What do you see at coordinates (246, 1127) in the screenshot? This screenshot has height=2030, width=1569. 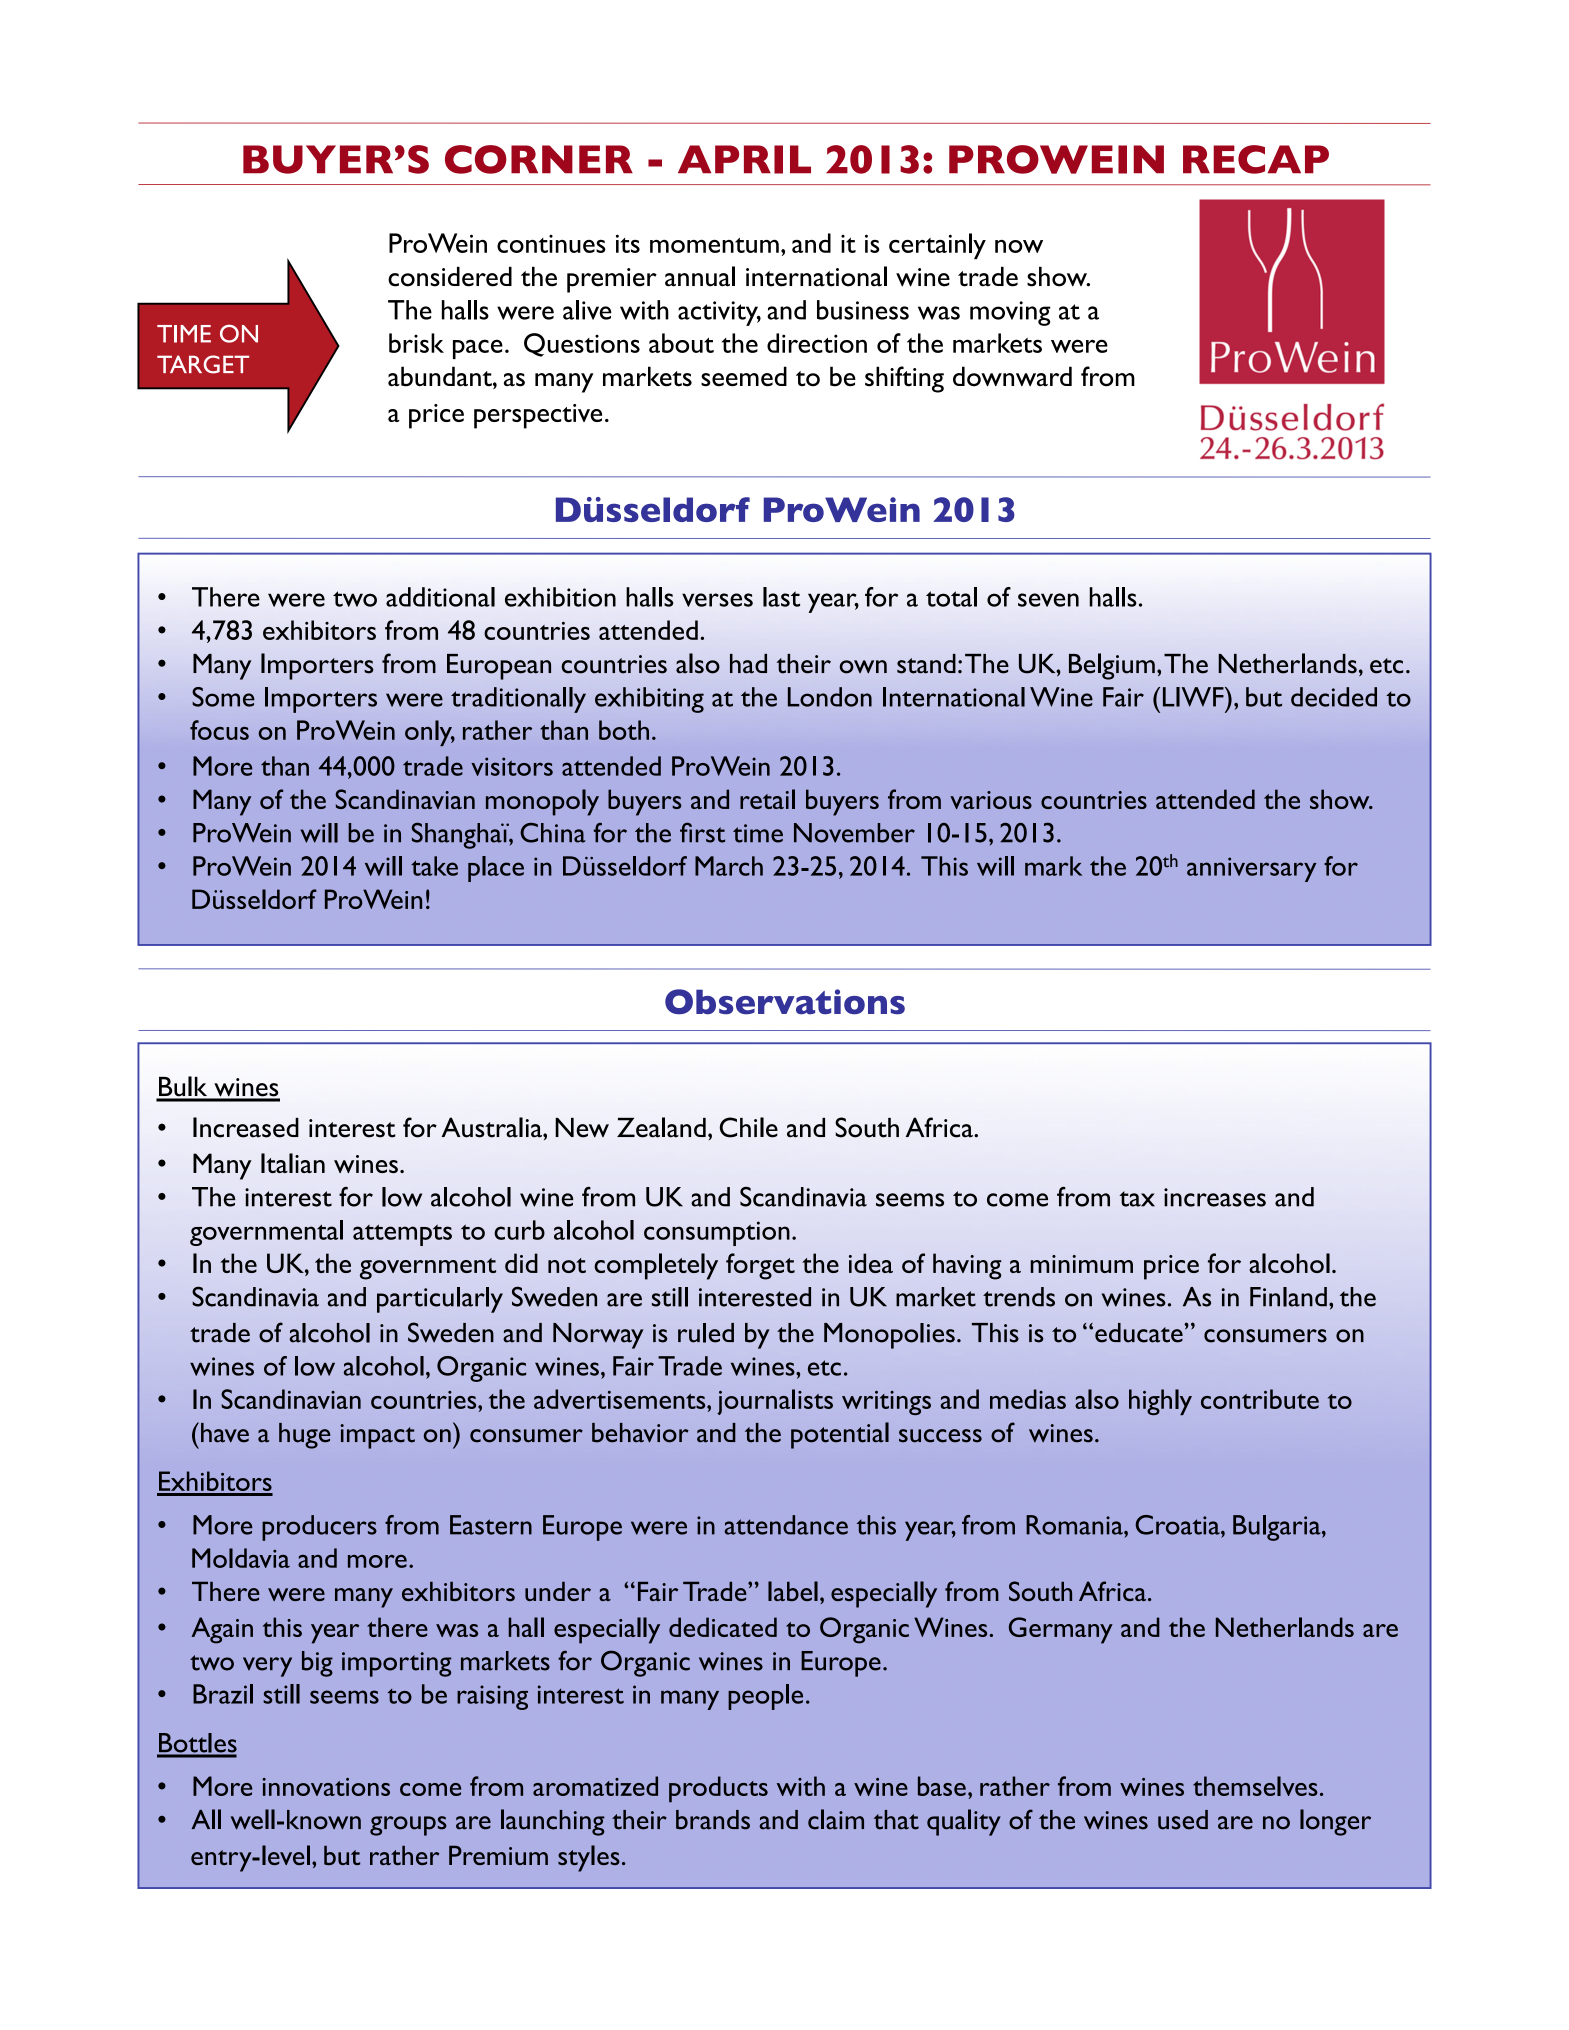 I see `Increased` at bounding box center [246, 1127].
